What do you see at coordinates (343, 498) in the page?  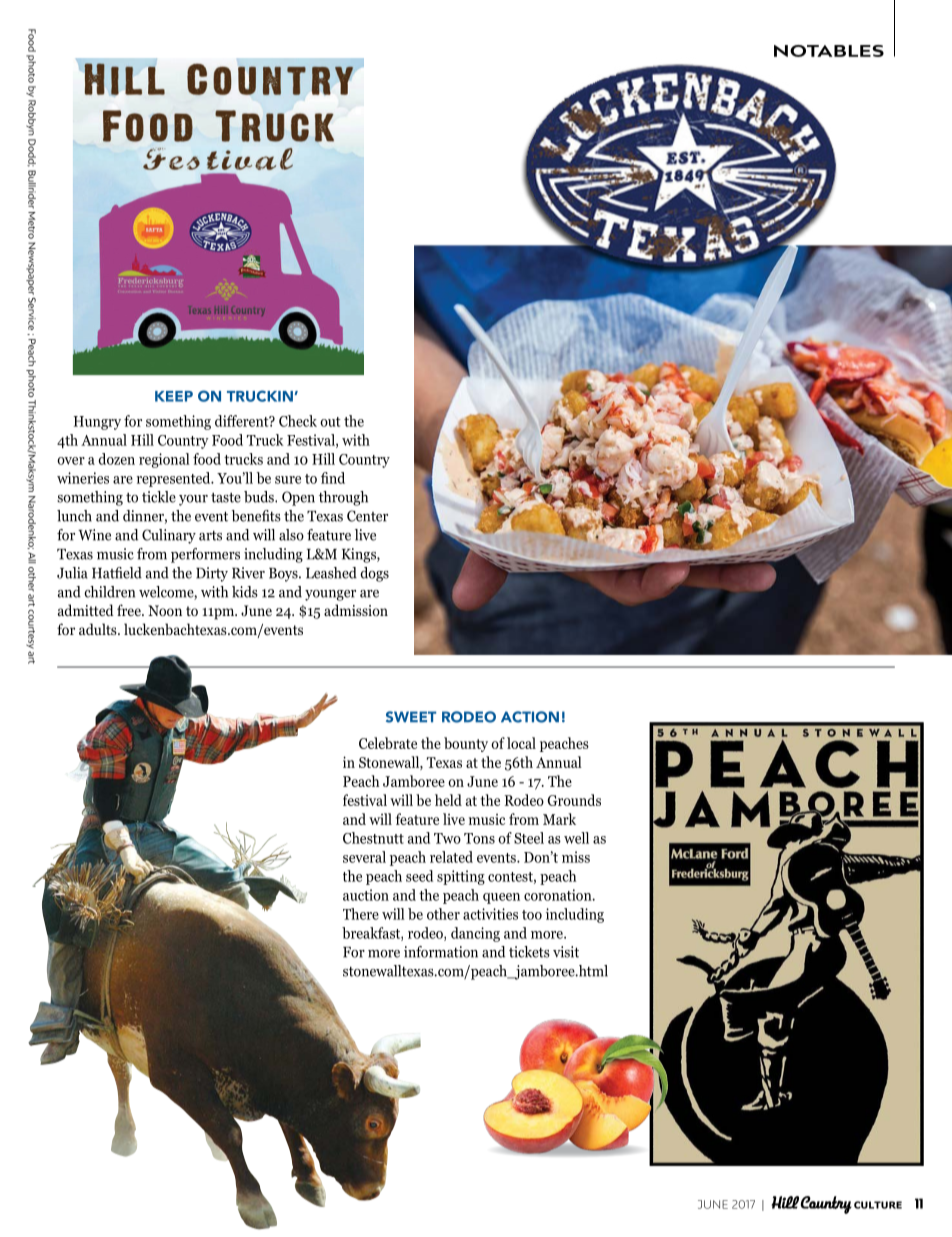 I see `through` at bounding box center [343, 498].
